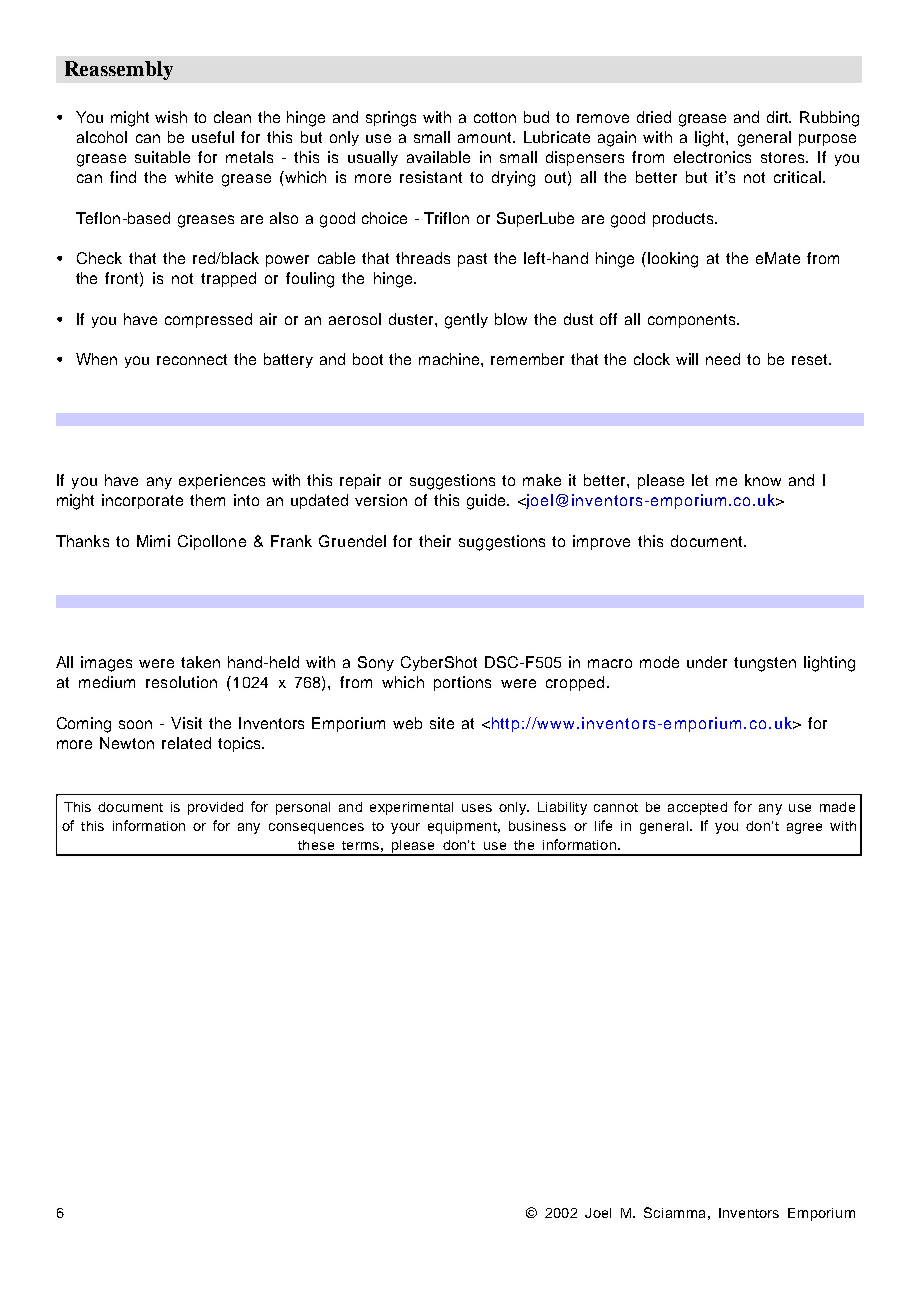 This page has width=924, height=1308. Describe the element at coordinates (462, 683) in the page. I see `portions` at that location.
